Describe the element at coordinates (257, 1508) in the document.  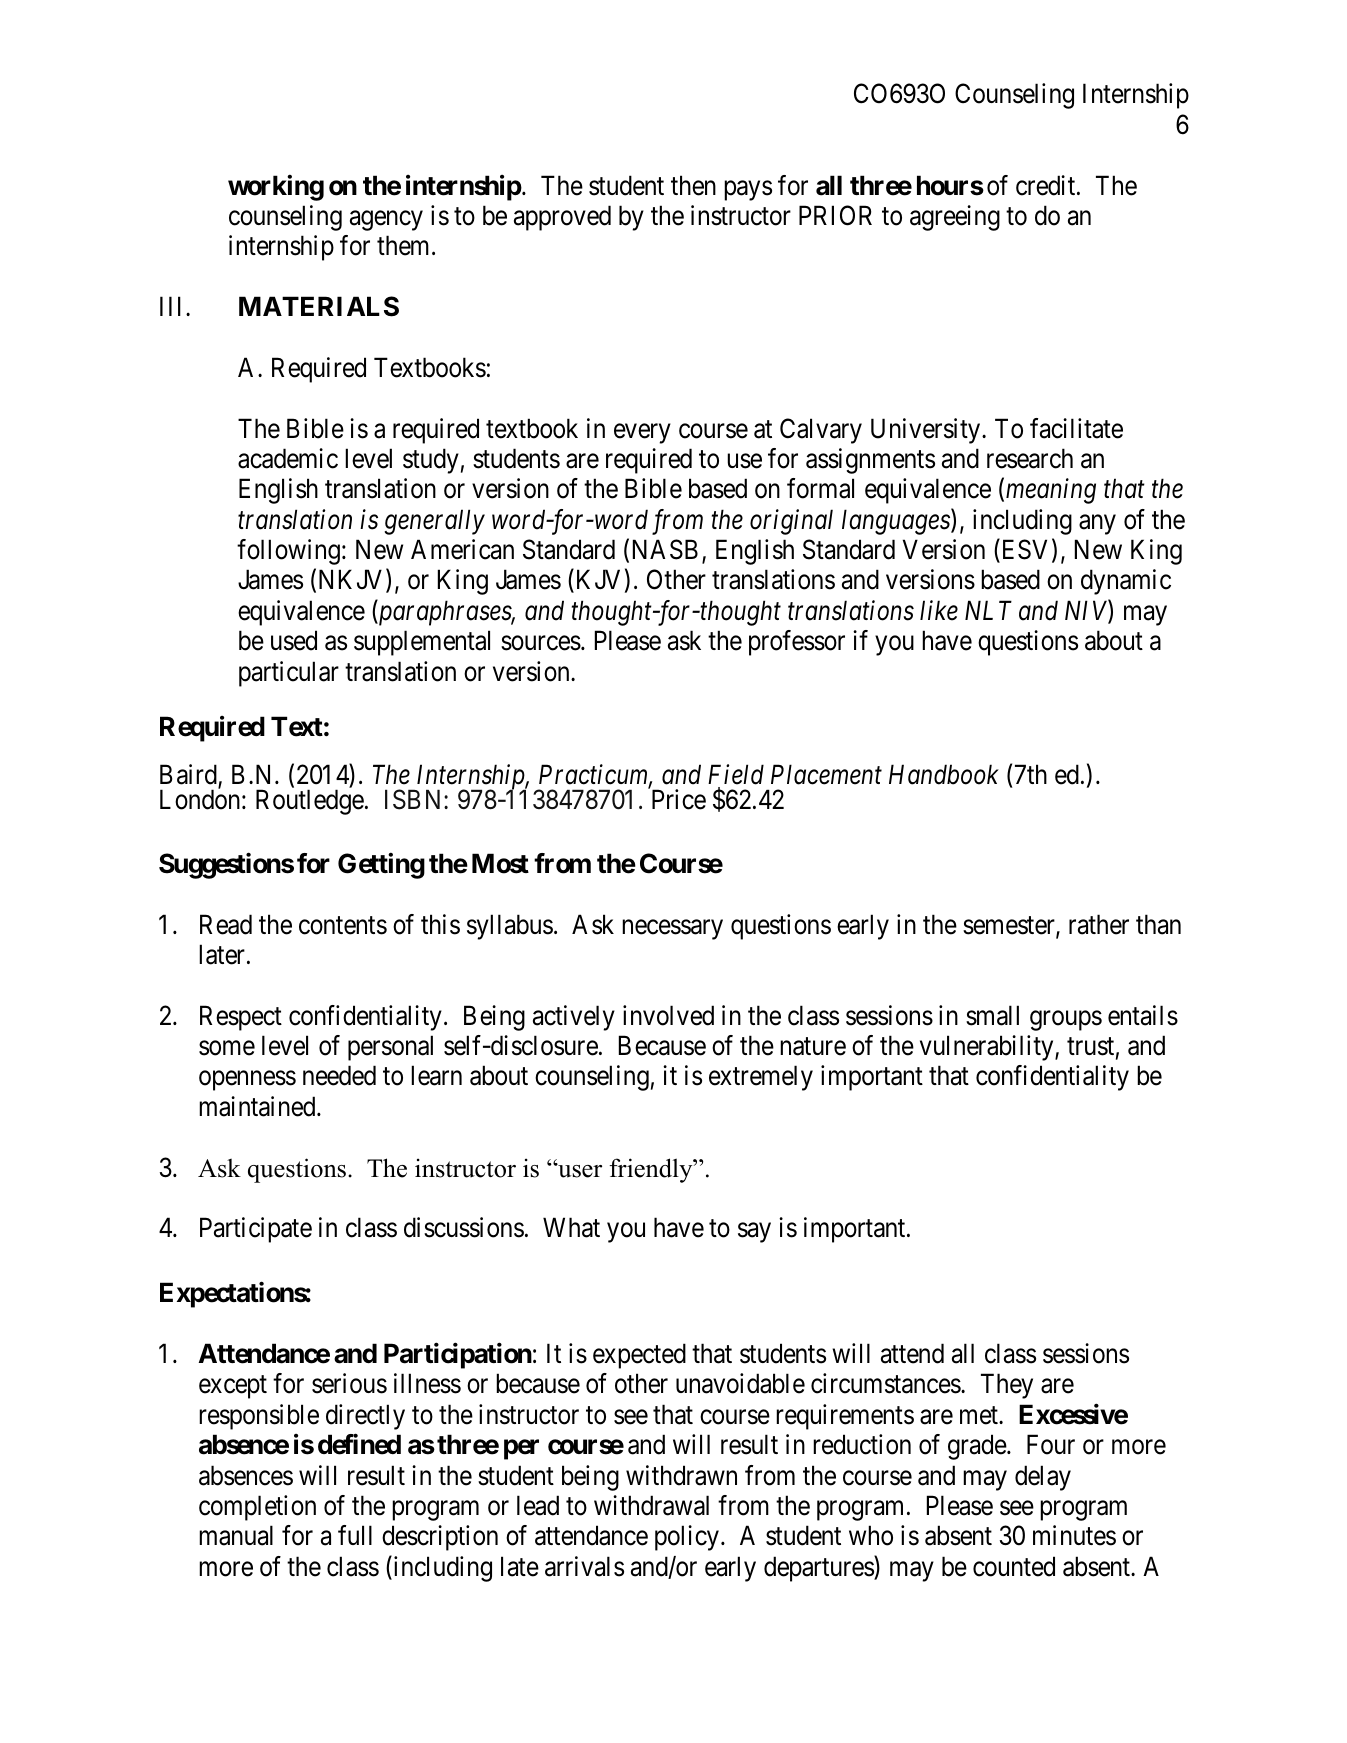
I see `completion` at that location.
